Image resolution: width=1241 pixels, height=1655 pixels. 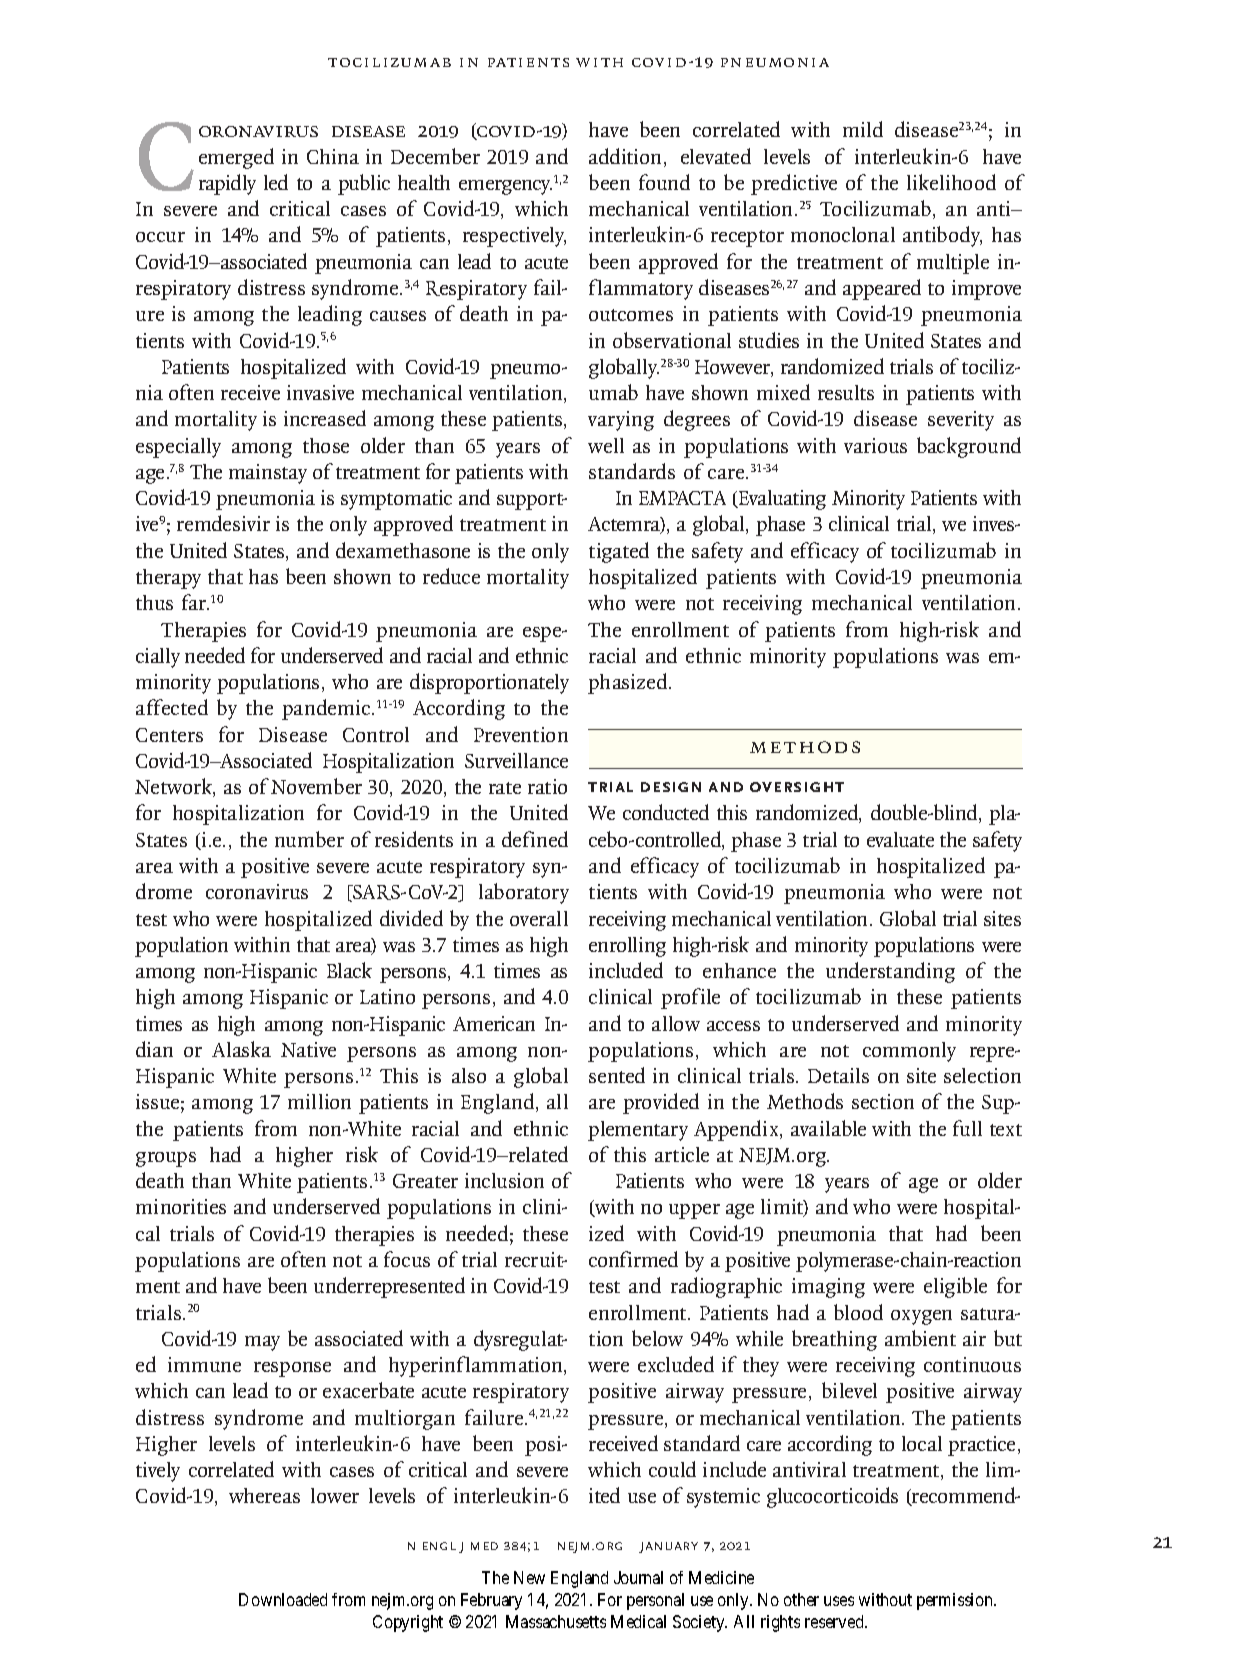 What do you see at coordinates (516, 760) in the screenshot?
I see `Surveillance` at bounding box center [516, 760].
